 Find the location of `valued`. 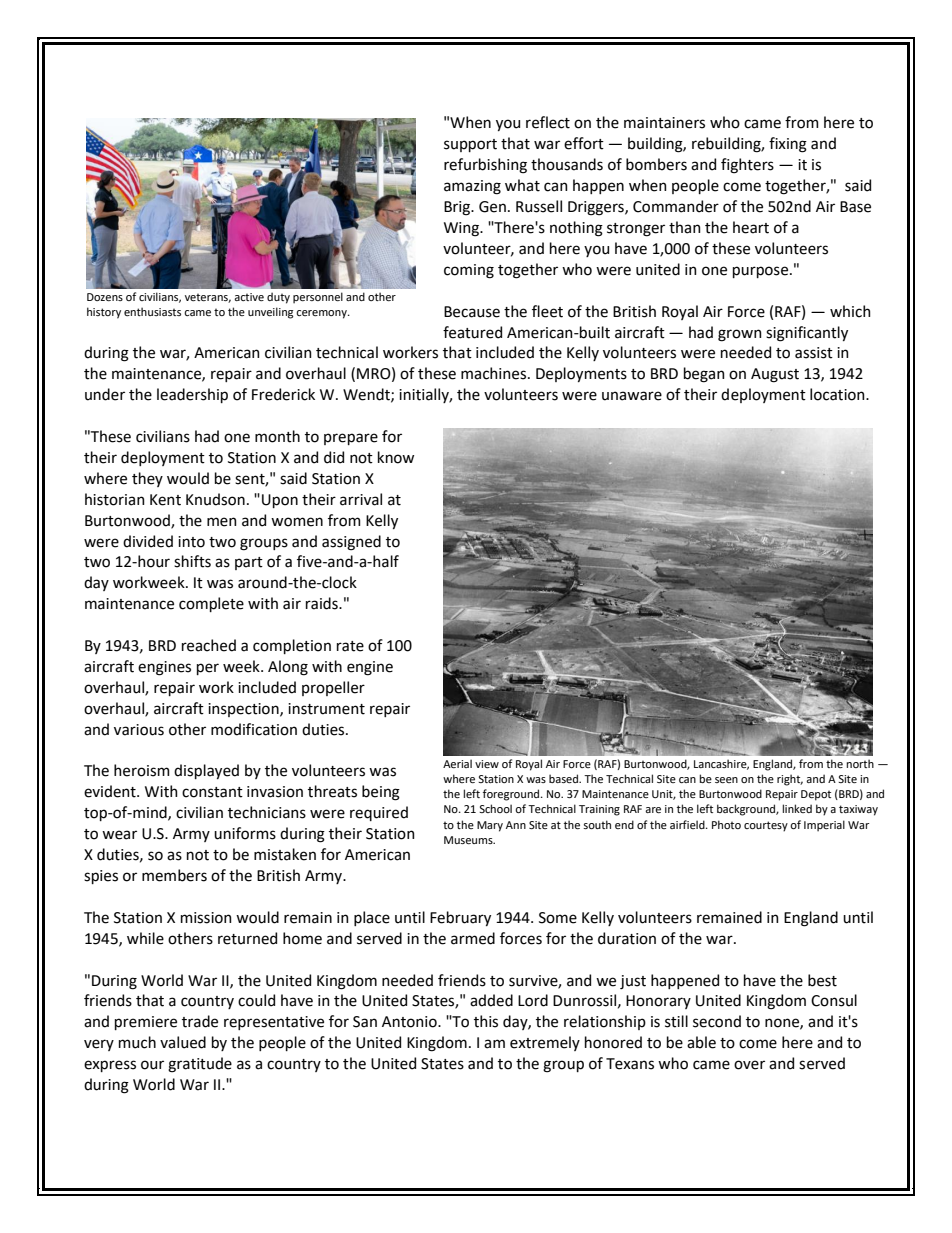

valued is located at coordinates (183, 1042).
